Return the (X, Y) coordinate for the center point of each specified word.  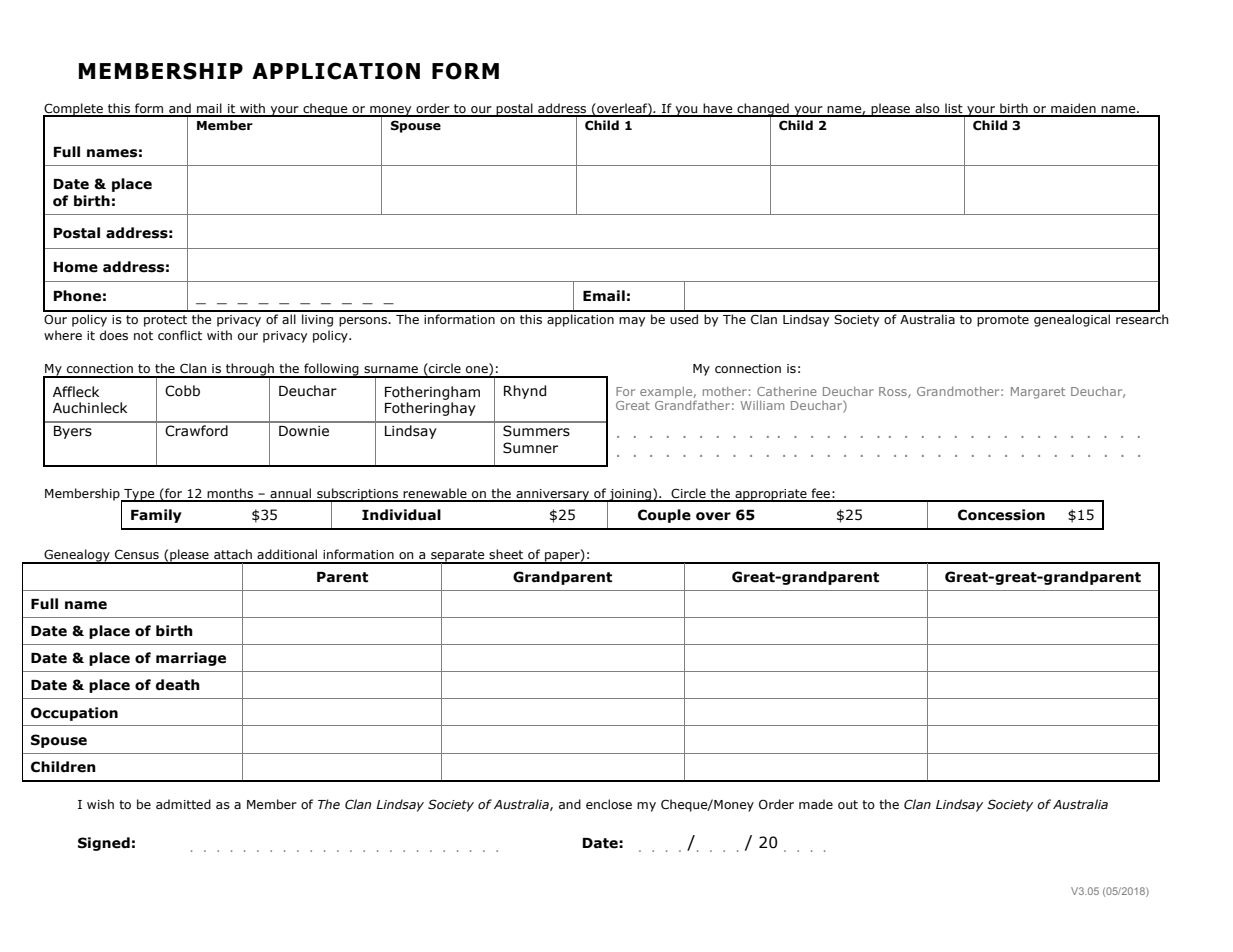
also (927, 109)
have (718, 109)
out (848, 804)
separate (458, 557)
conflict (180, 335)
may (632, 322)
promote (1003, 321)
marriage (191, 659)
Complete (74, 110)
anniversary (553, 495)
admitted (183, 804)
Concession (1001, 515)
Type (139, 495)
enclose (609, 804)
